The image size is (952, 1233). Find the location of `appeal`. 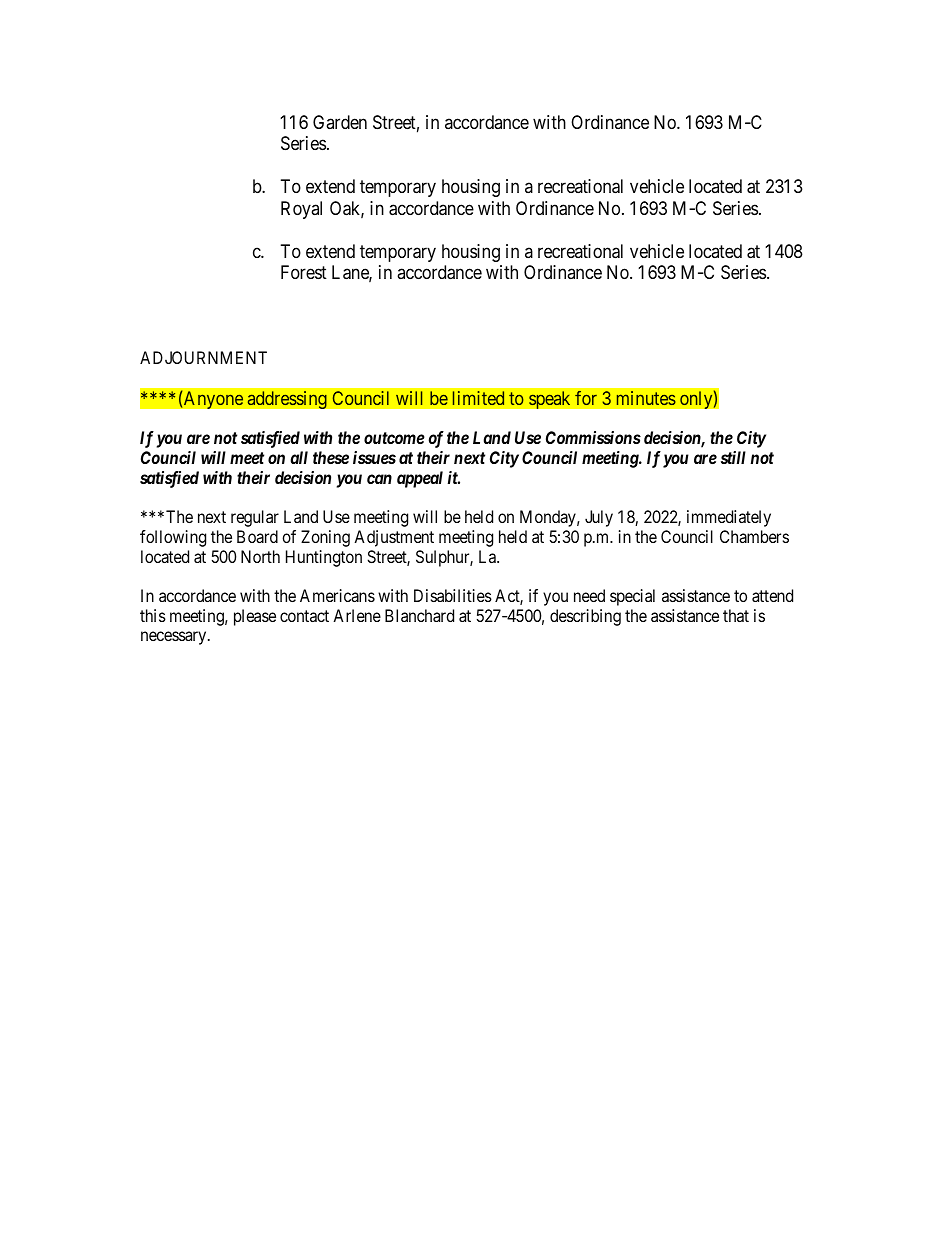

appeal is located at coordinates (420, 479).
